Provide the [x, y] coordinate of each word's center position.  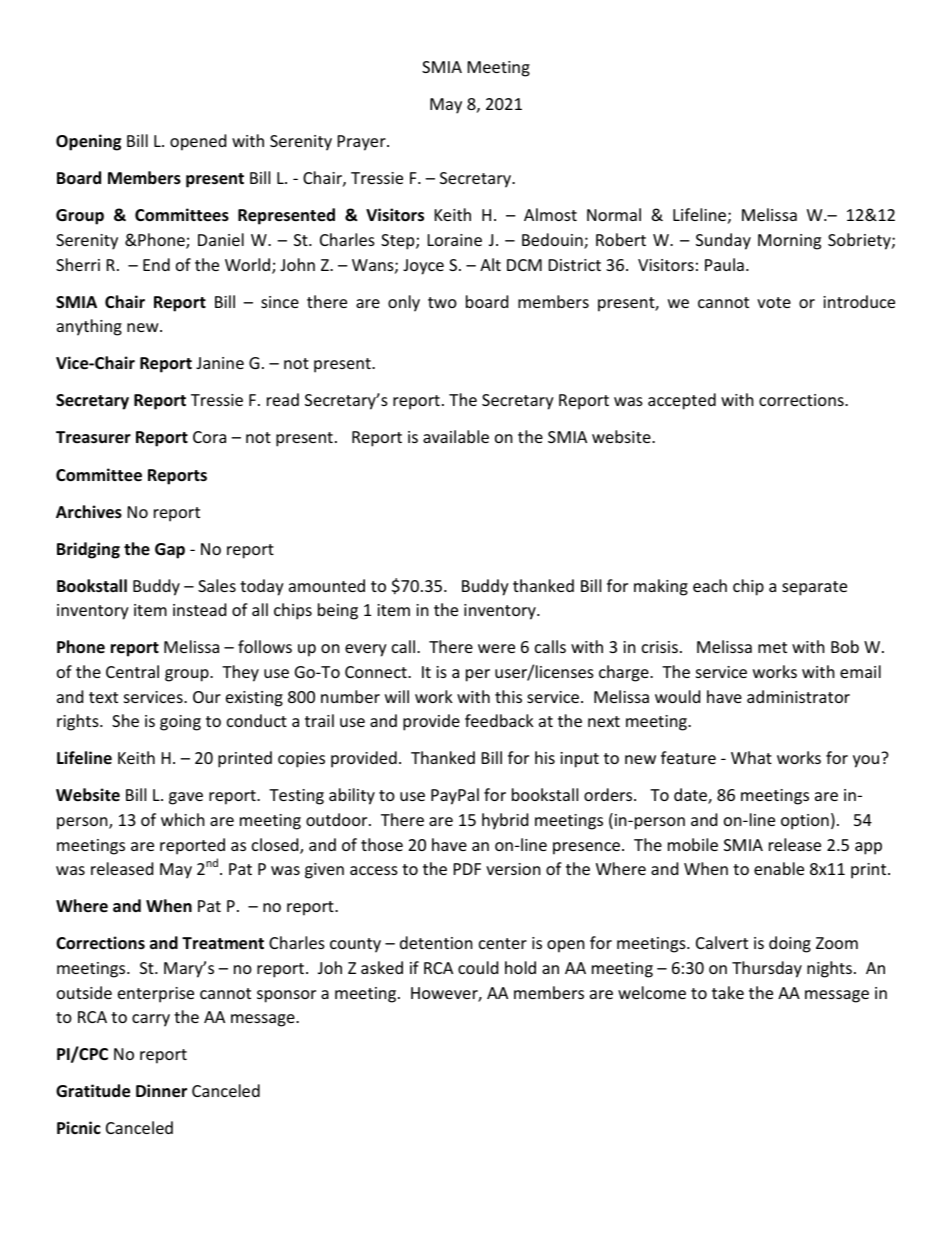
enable [779, 868]
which [183, 819]
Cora [209, 437]
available [456, 436]
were [496, 648]
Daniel [221, 239]
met [772, 647]
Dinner [161, 1091]
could [478, 967]
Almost [550, 214]
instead [199, 609]
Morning [789, 242]
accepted [682, 401]
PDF [467, 869]
